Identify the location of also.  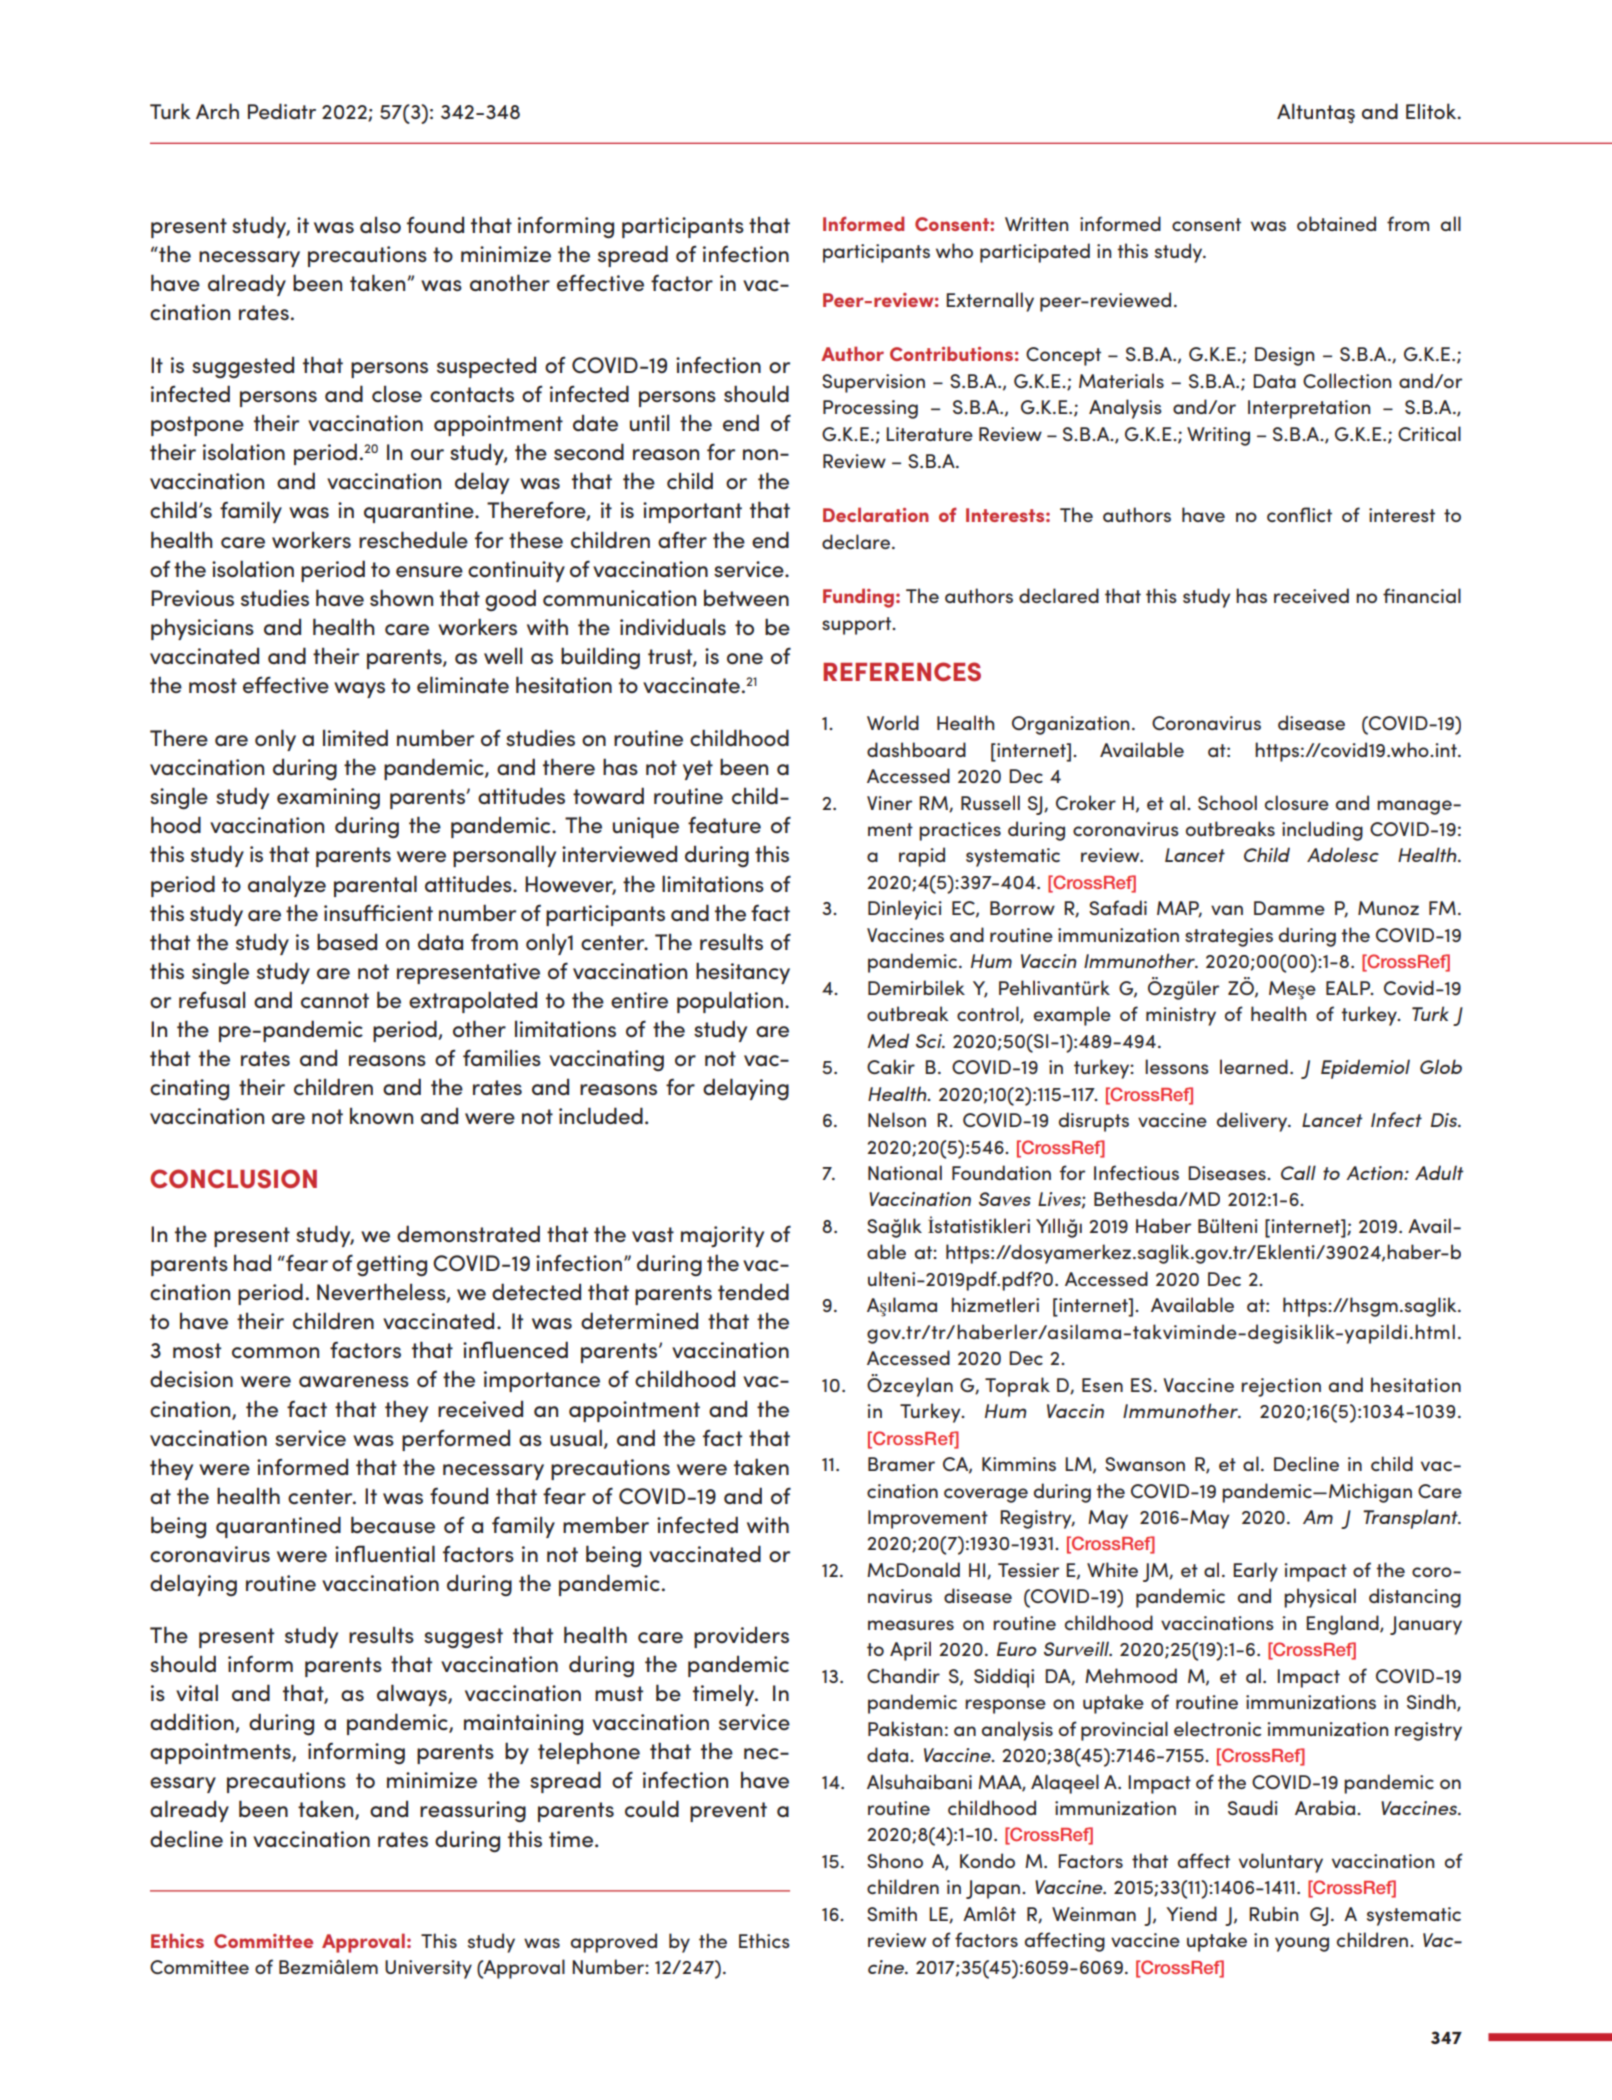
(380, 224).
